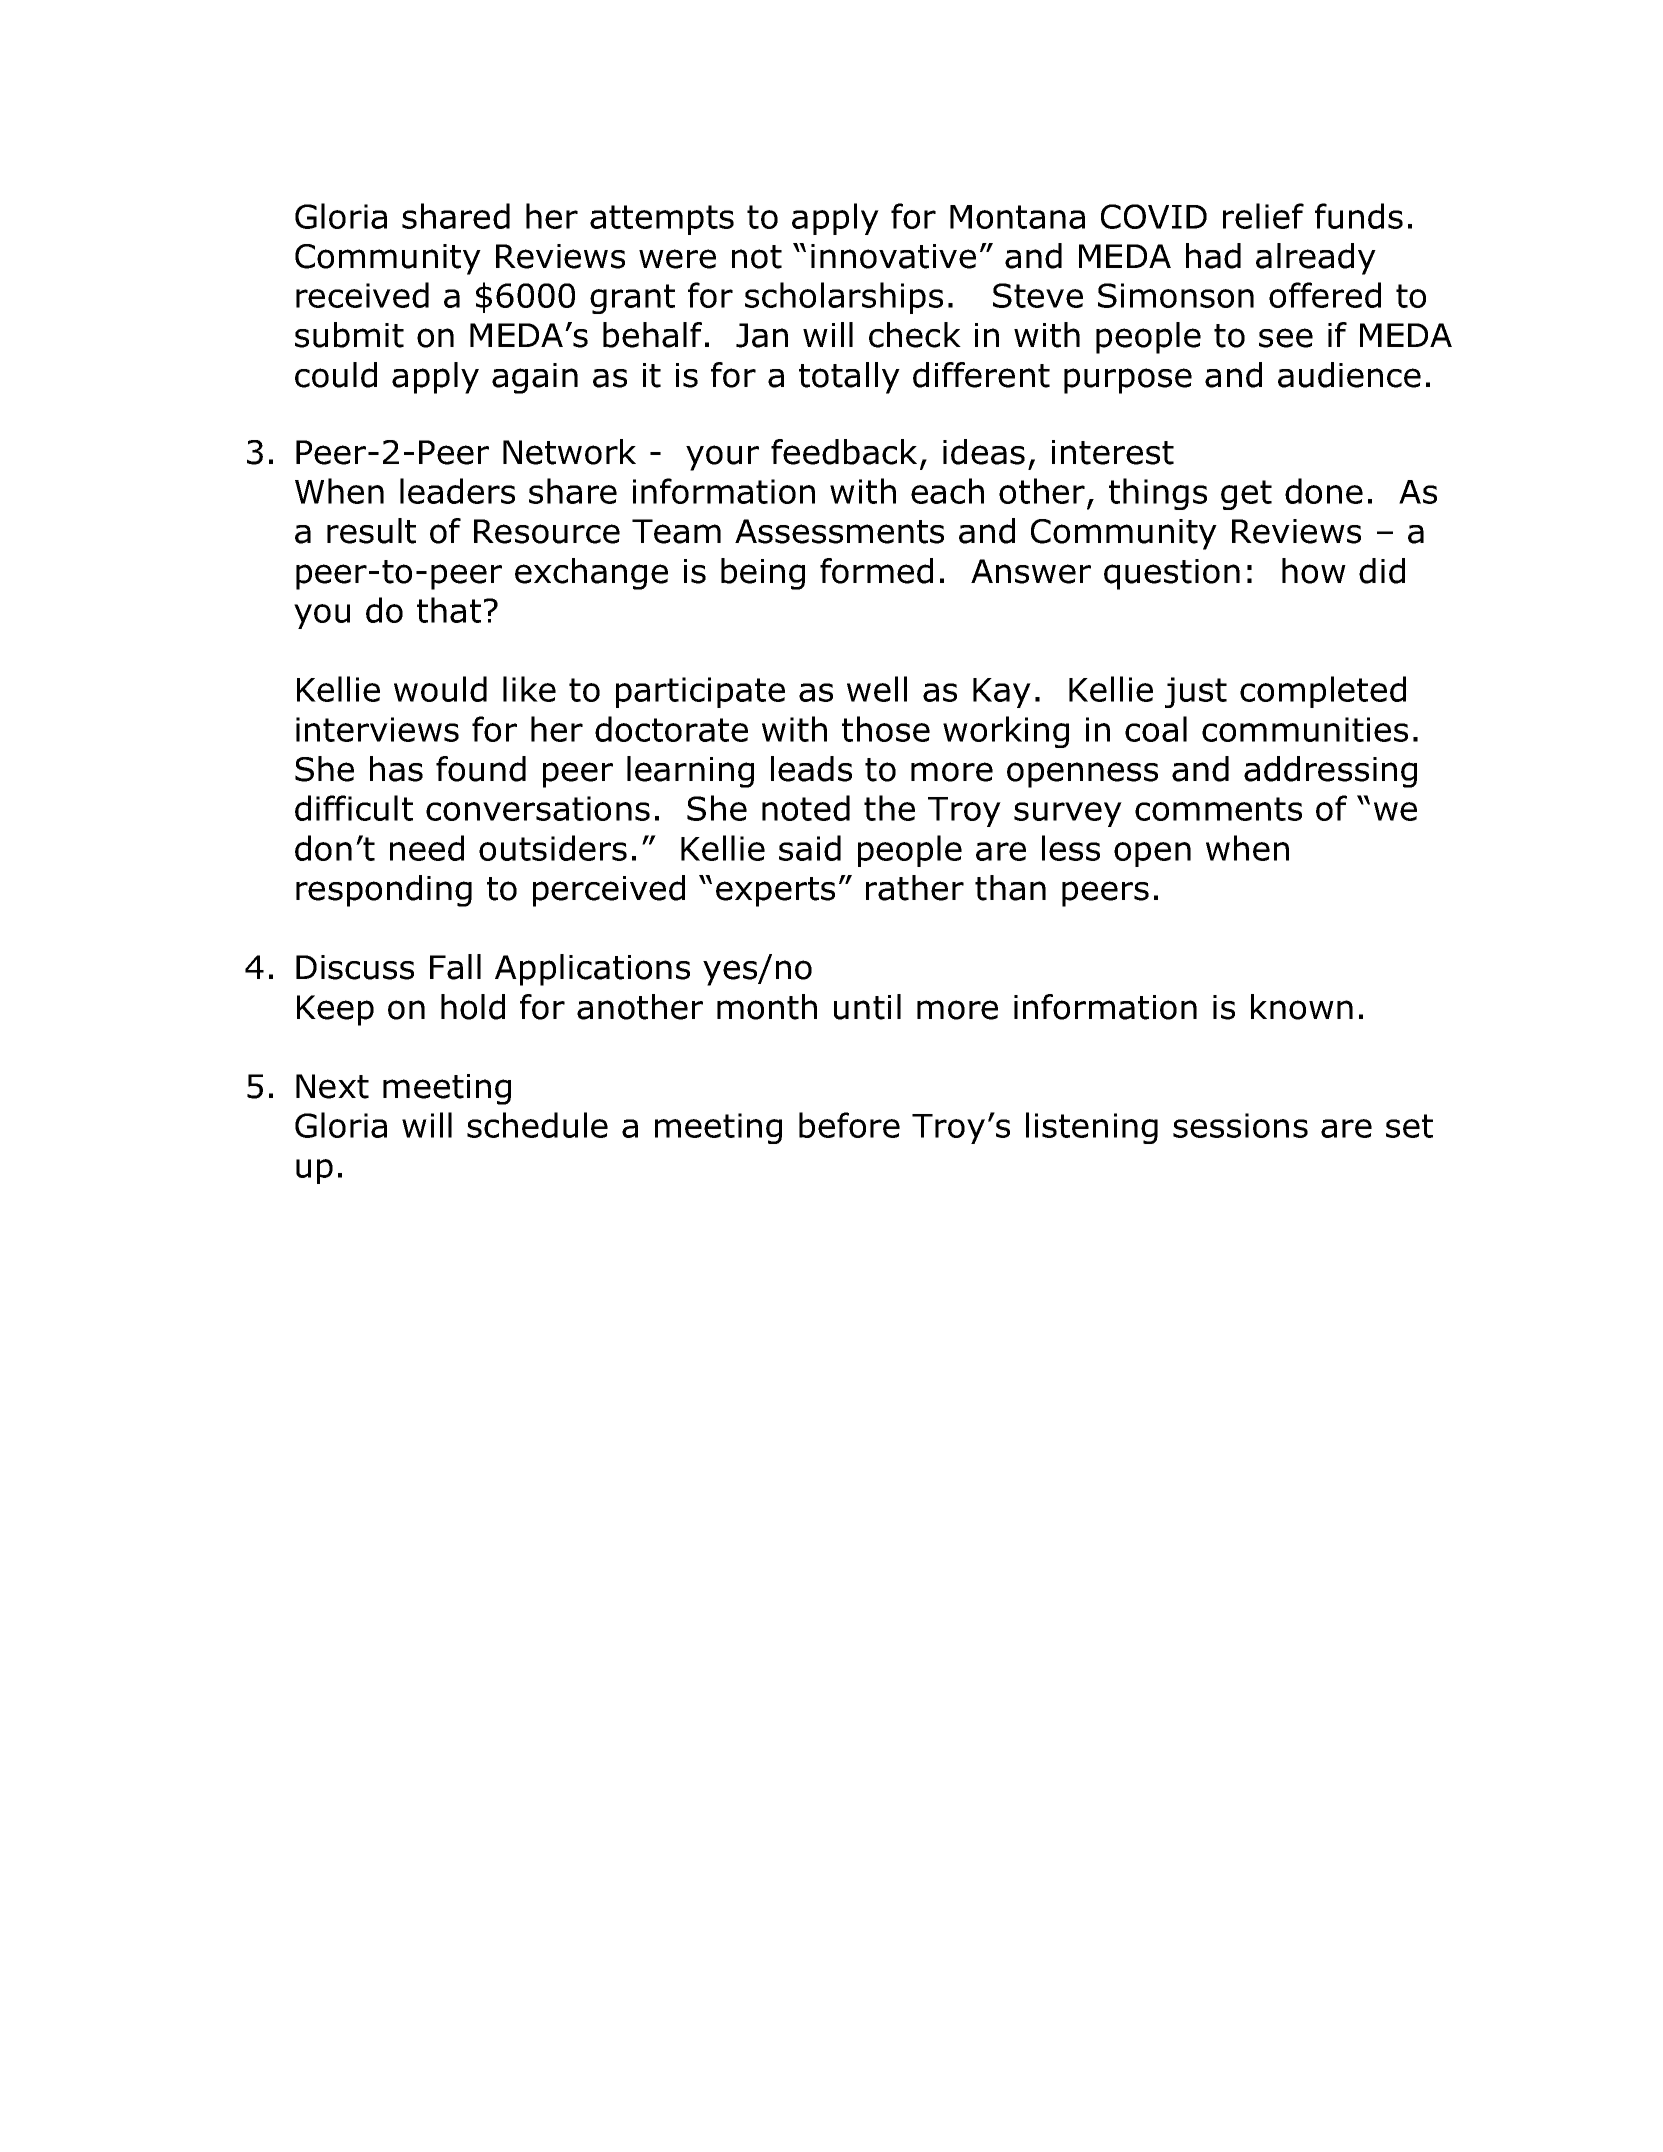 Image resolution: width=1663 pixels, height=2152 pixels. Describe the element at coordinates (806, 808) in the document. I see `noted` at that location.
